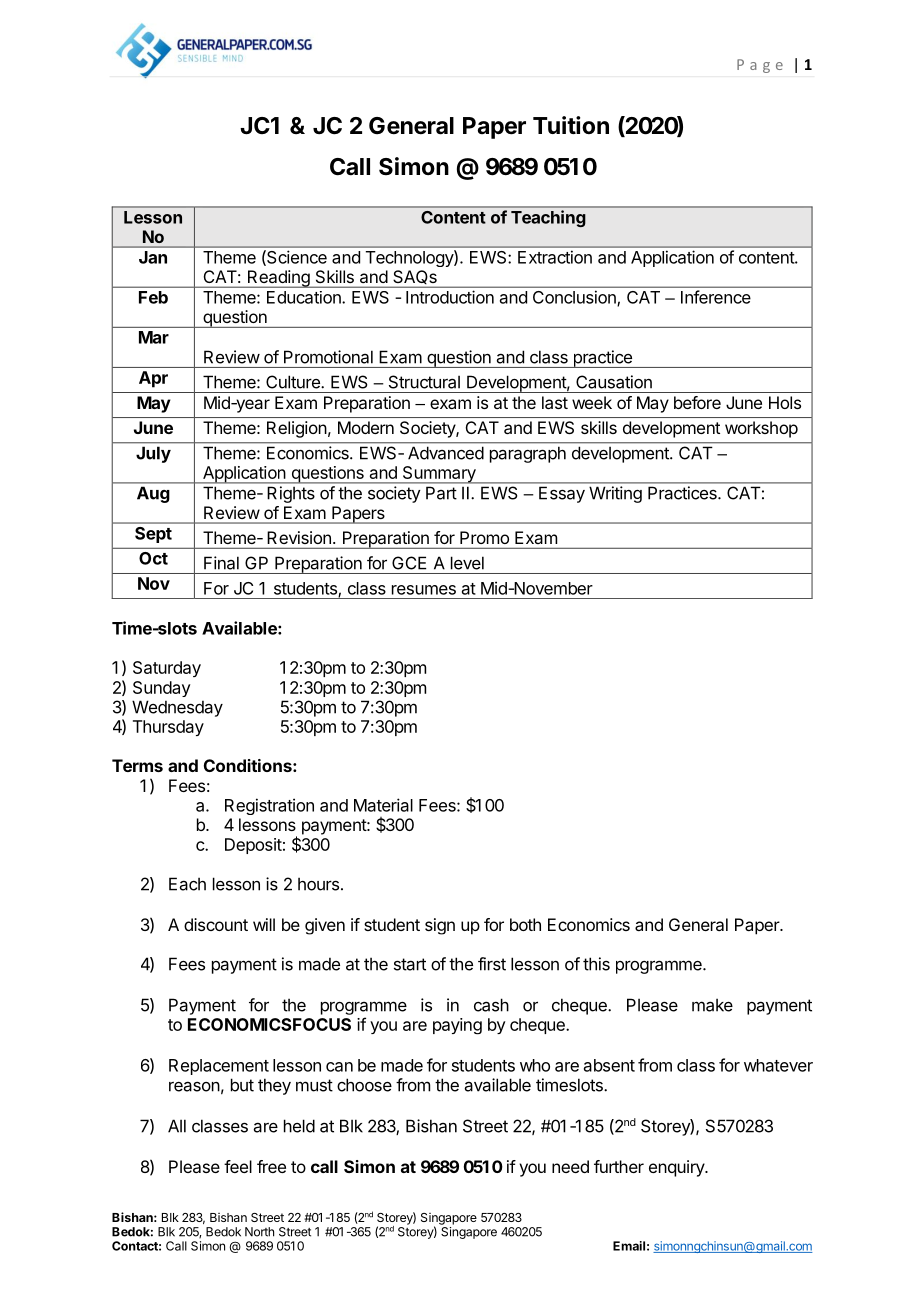 The image size is (924, 1308). I want to click on resumes, so click(424, 590).
